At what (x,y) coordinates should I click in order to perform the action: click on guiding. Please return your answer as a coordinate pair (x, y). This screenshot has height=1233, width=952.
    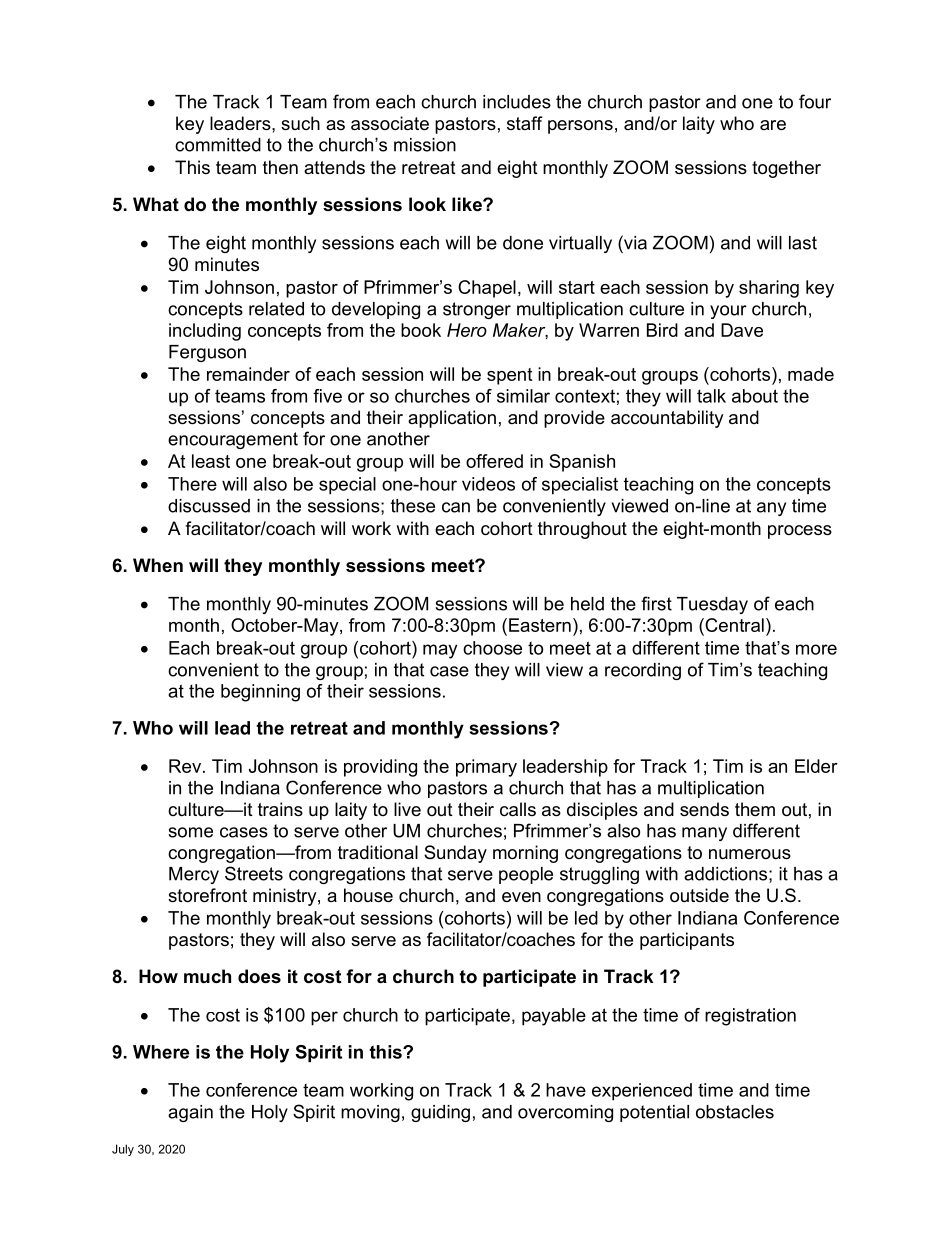
    Looking at the image, I should click on (440, 1113).
